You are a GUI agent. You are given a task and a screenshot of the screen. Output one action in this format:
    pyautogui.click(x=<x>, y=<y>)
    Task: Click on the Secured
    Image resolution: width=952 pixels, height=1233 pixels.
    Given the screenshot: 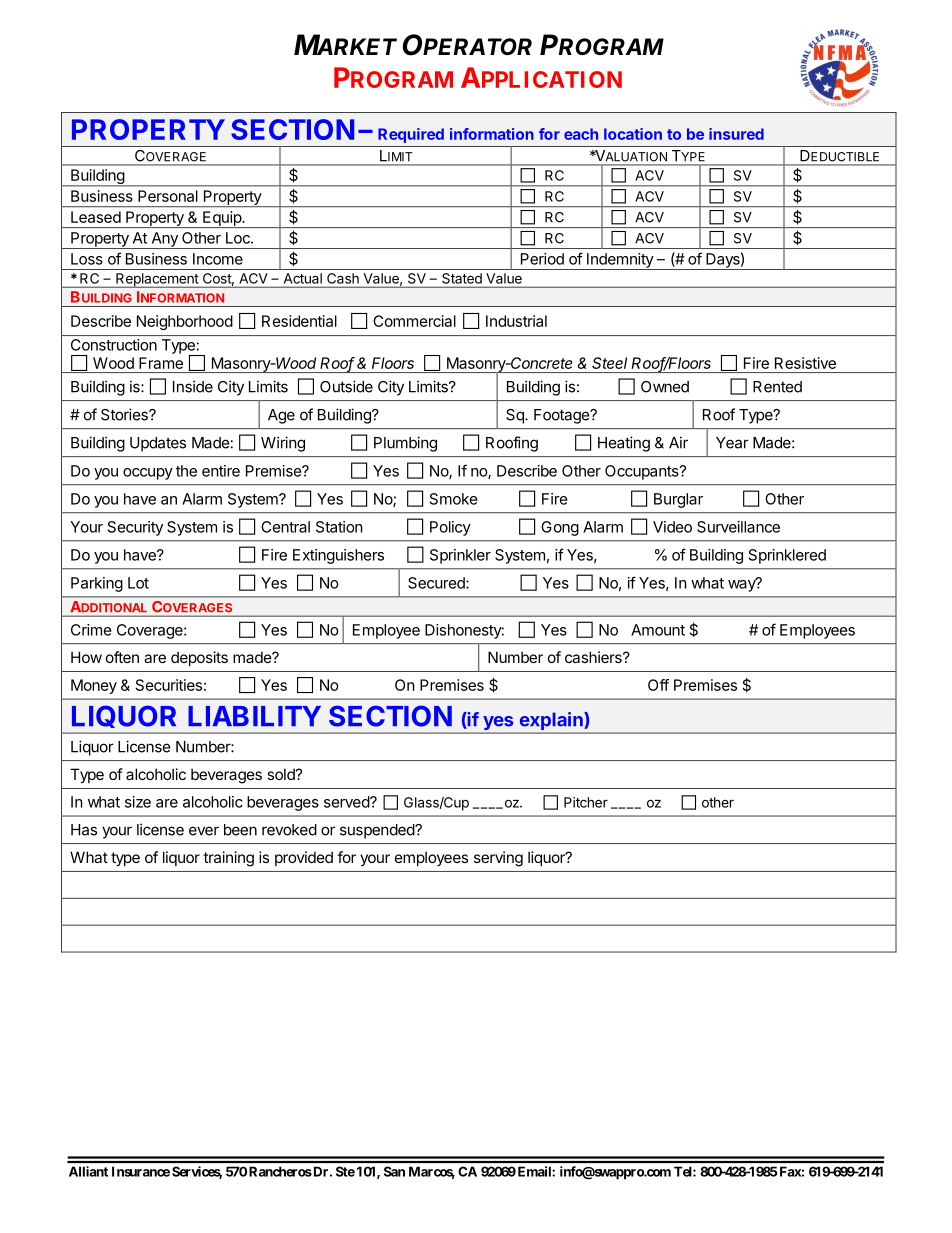 What is the action you would take?
    pyautogui.click(x=437, y=583)
